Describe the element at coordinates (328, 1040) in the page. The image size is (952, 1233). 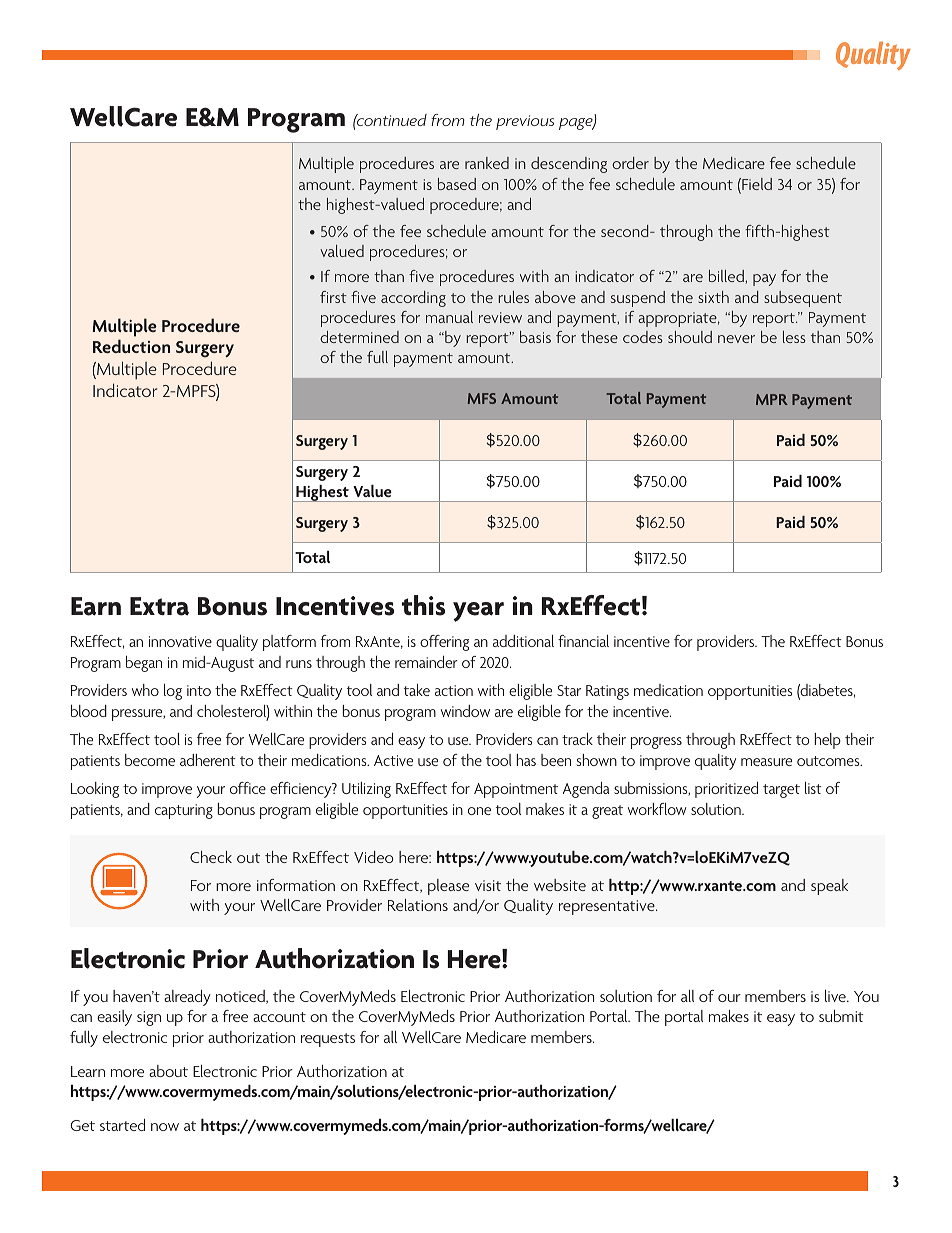
I see `requests` at that location.
